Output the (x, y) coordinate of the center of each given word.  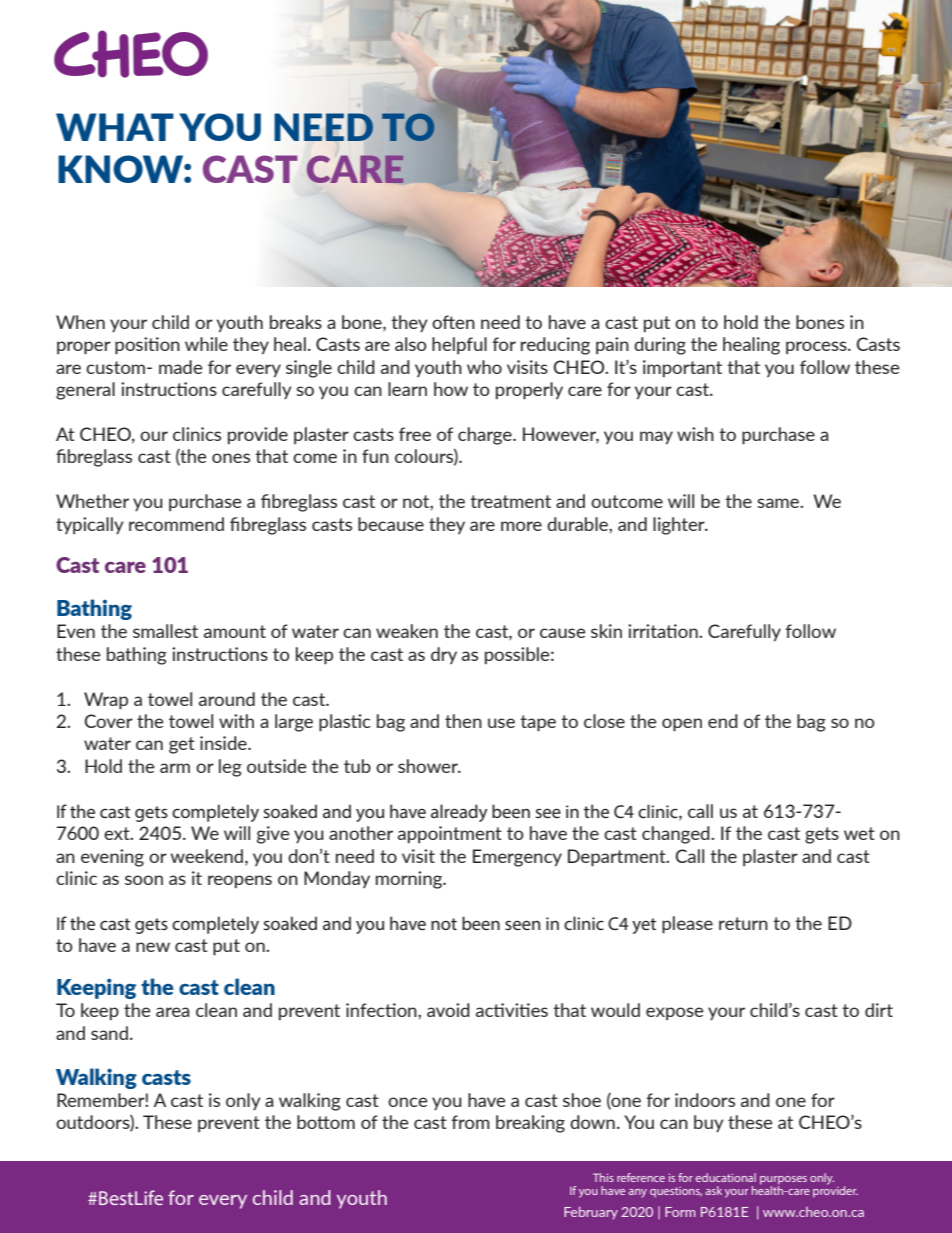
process (817, 347)
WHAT (115, 127)
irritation (664, 631)
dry (444, 655)
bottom (326, 1122)
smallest (165, 631)
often (453, 322)
